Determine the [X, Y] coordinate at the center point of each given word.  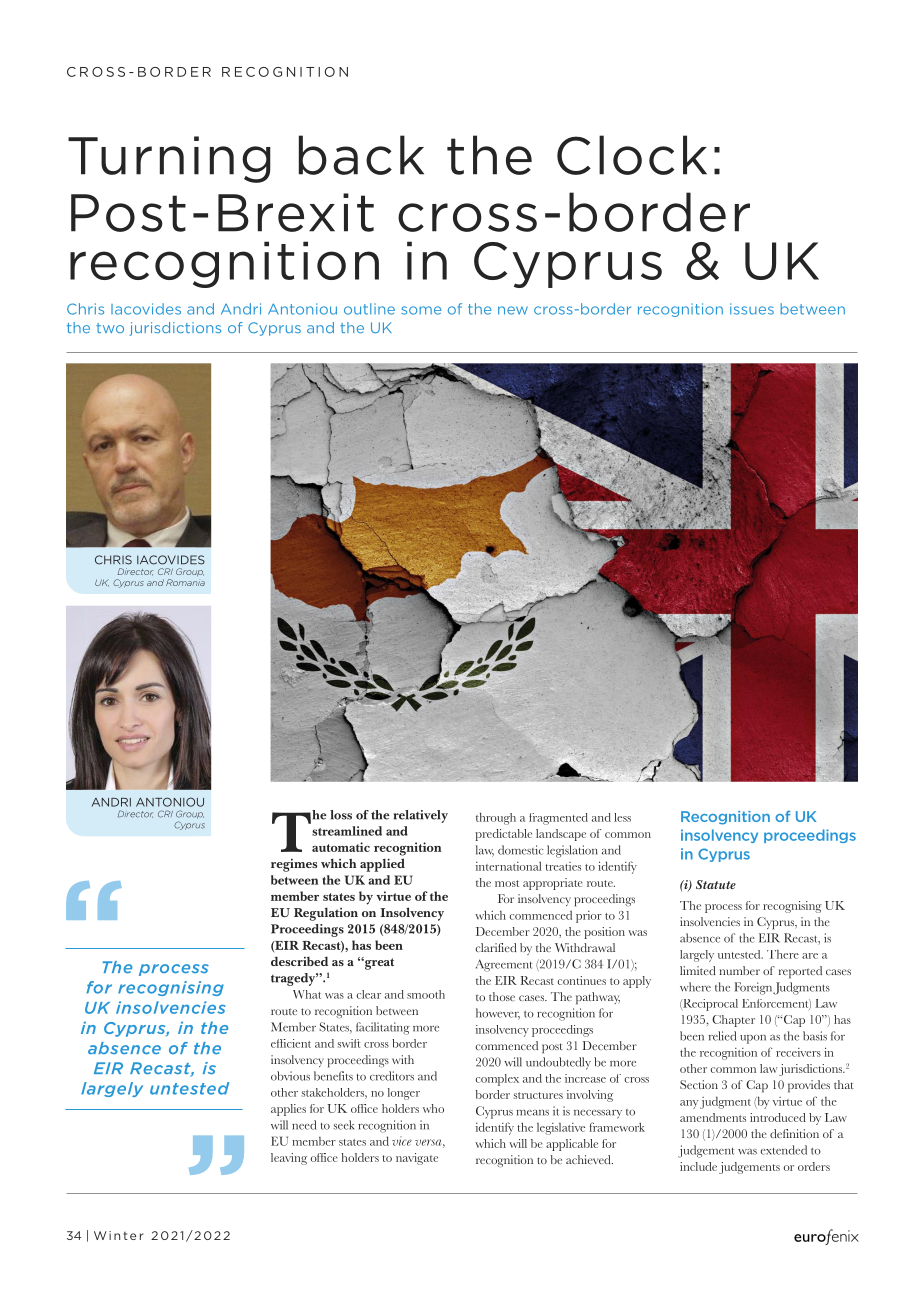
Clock [632, 155]
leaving [289, 1159]
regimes [294, 865]
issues [752, 309]
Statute [716, 884]
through [496, 818]
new [513, 310]
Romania [185, 582]
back [361, 155]
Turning [169, 159]
